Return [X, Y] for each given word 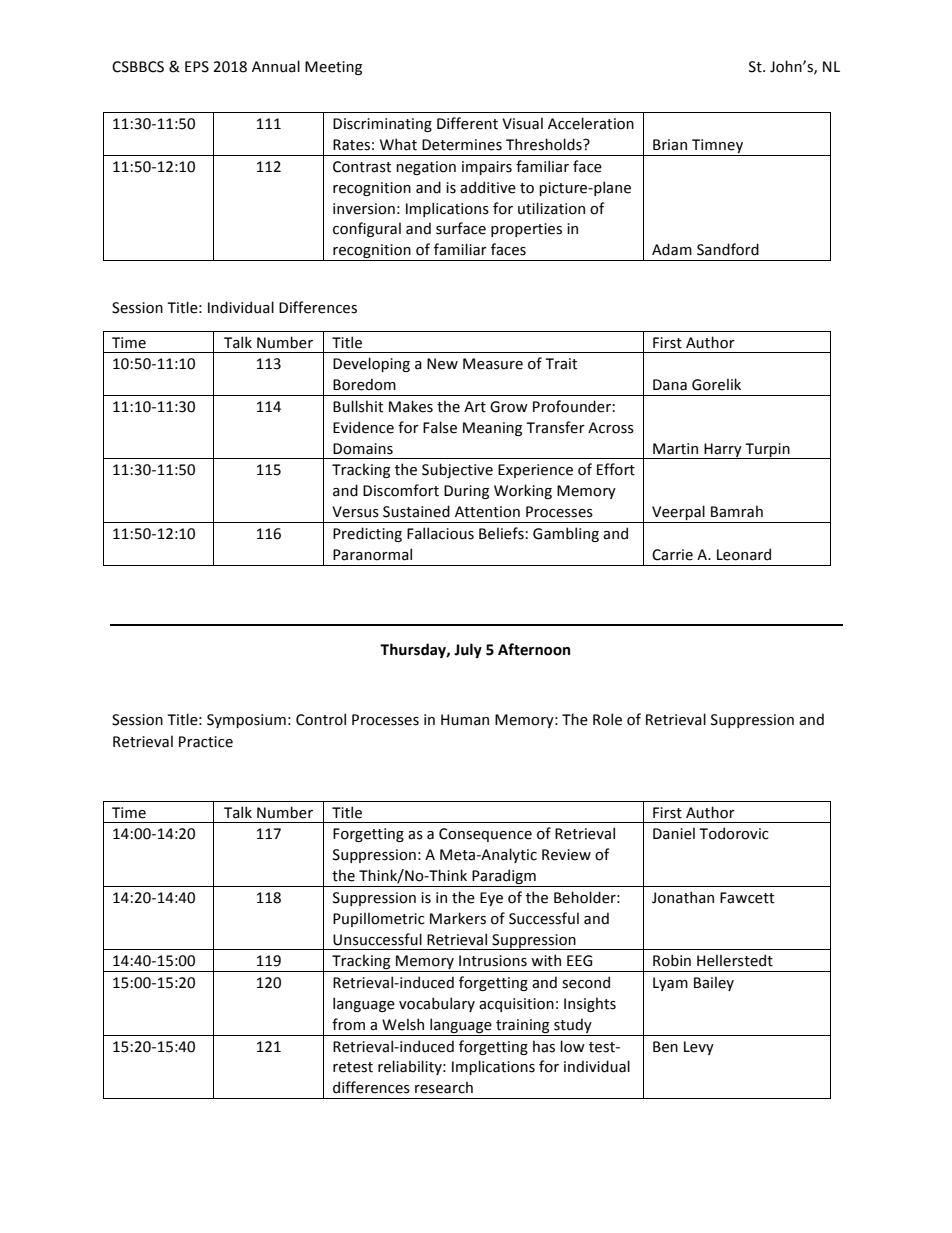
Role [607, 719]
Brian [670, 145]
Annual [276, 66]
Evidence [363, 427]
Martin [675, 449]
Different [467, 123]
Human [465, 720]
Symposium [246, 721]
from [348, 1024]
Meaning [492, 429]
